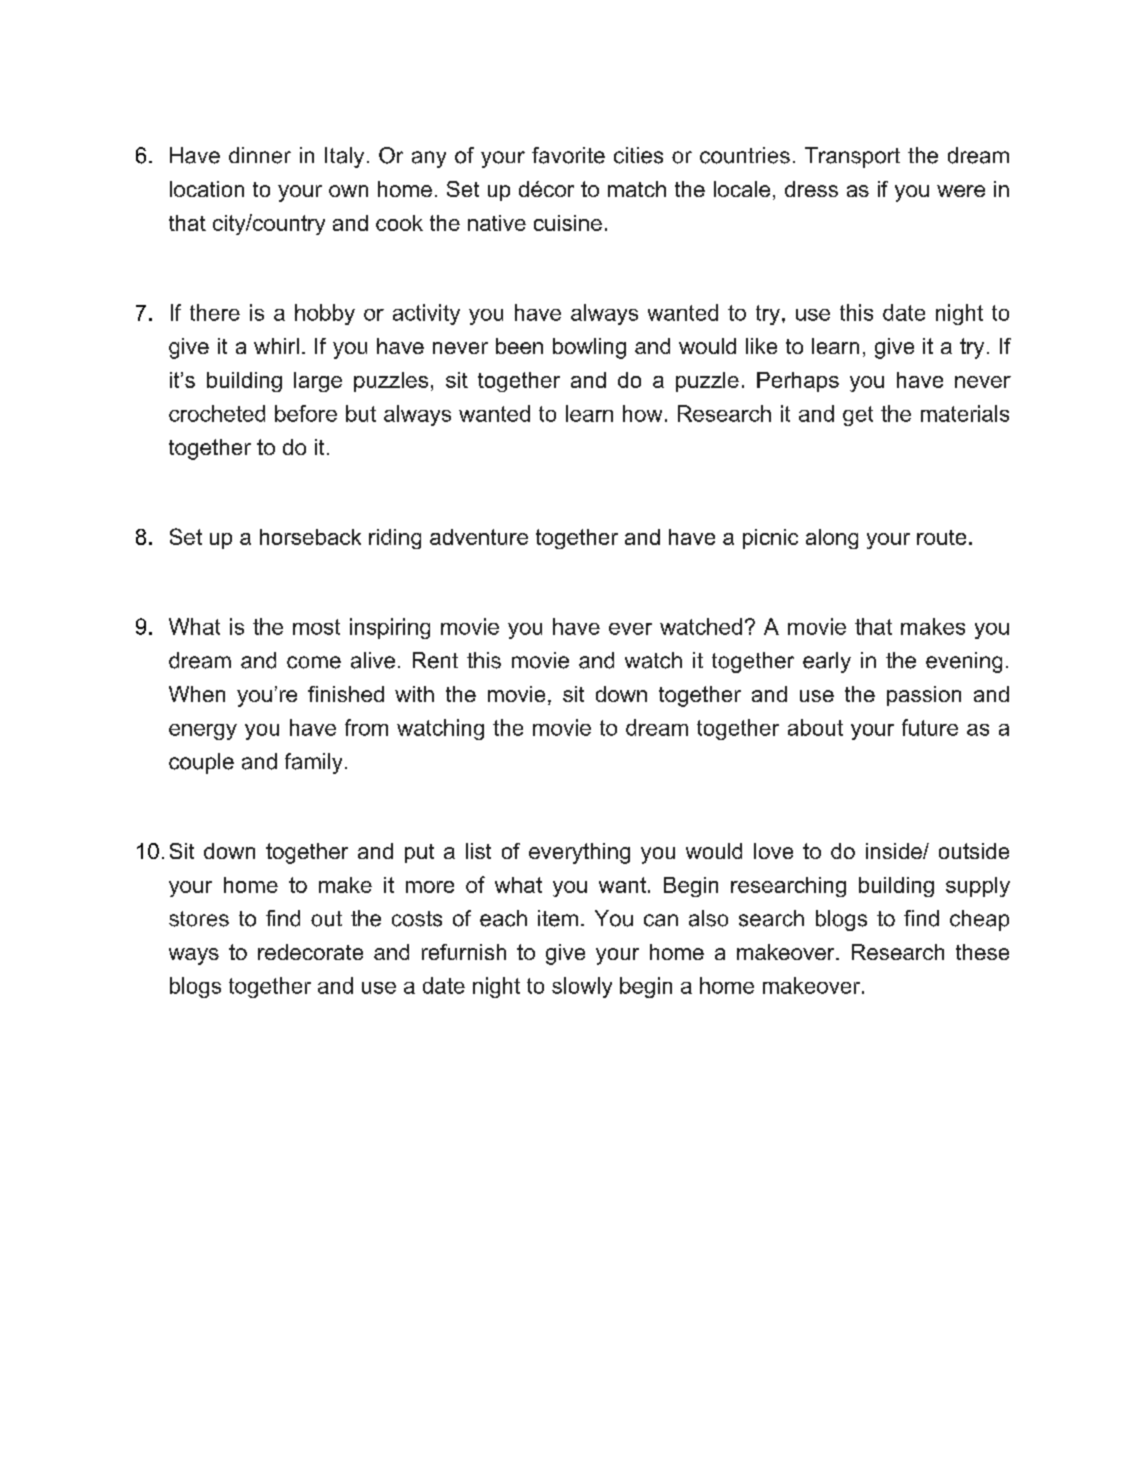  What do you see at coordinates (478, 851) in the page?
I see `list` at bounding box center [478, 851].
